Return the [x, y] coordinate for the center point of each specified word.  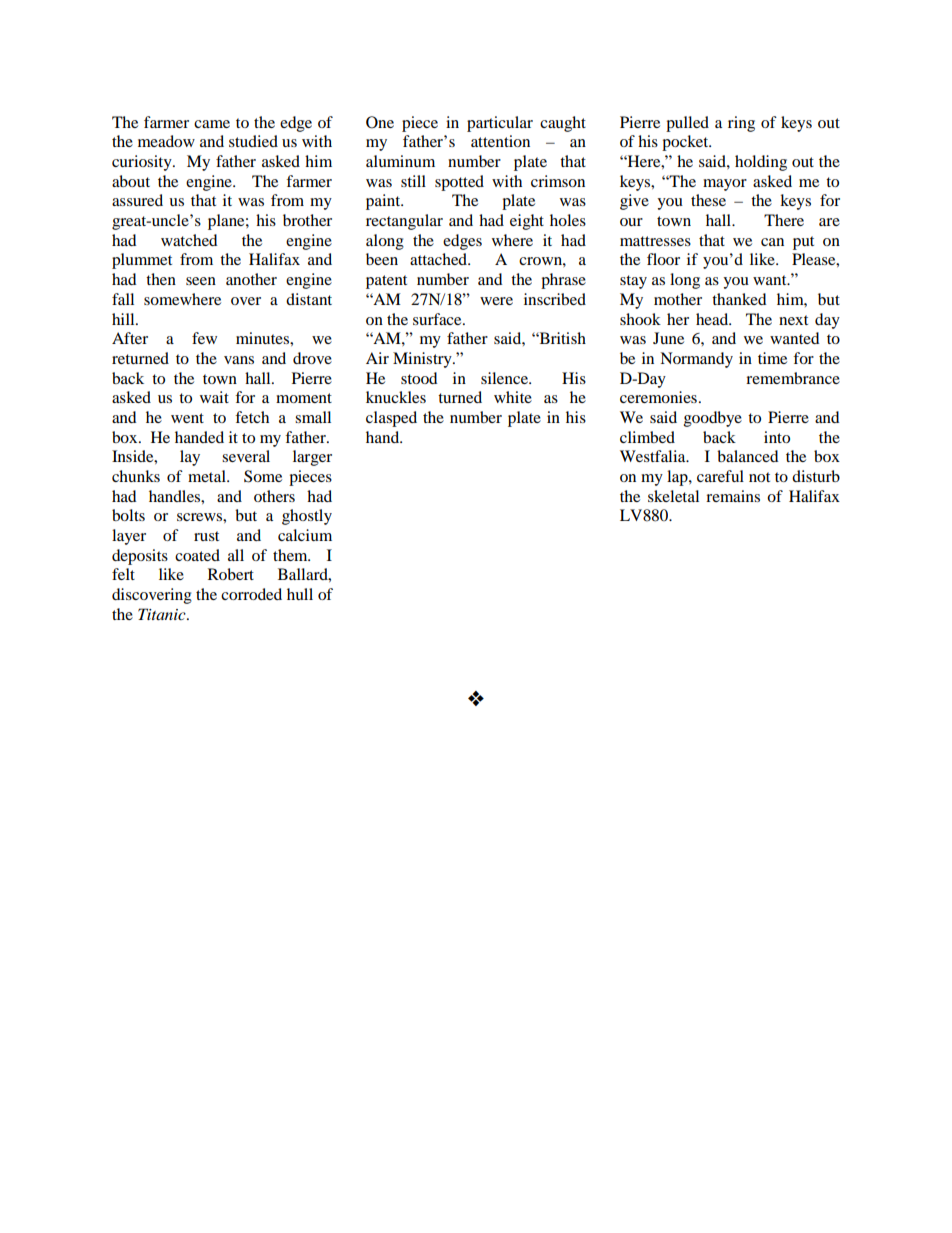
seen [201, 281]
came [212, 124]
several [246, 456]
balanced [747, 456]
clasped [391, 419]
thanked [739, 299]
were [496, 301]
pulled [687, 124]
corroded [251, 594]
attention [500, 141]
